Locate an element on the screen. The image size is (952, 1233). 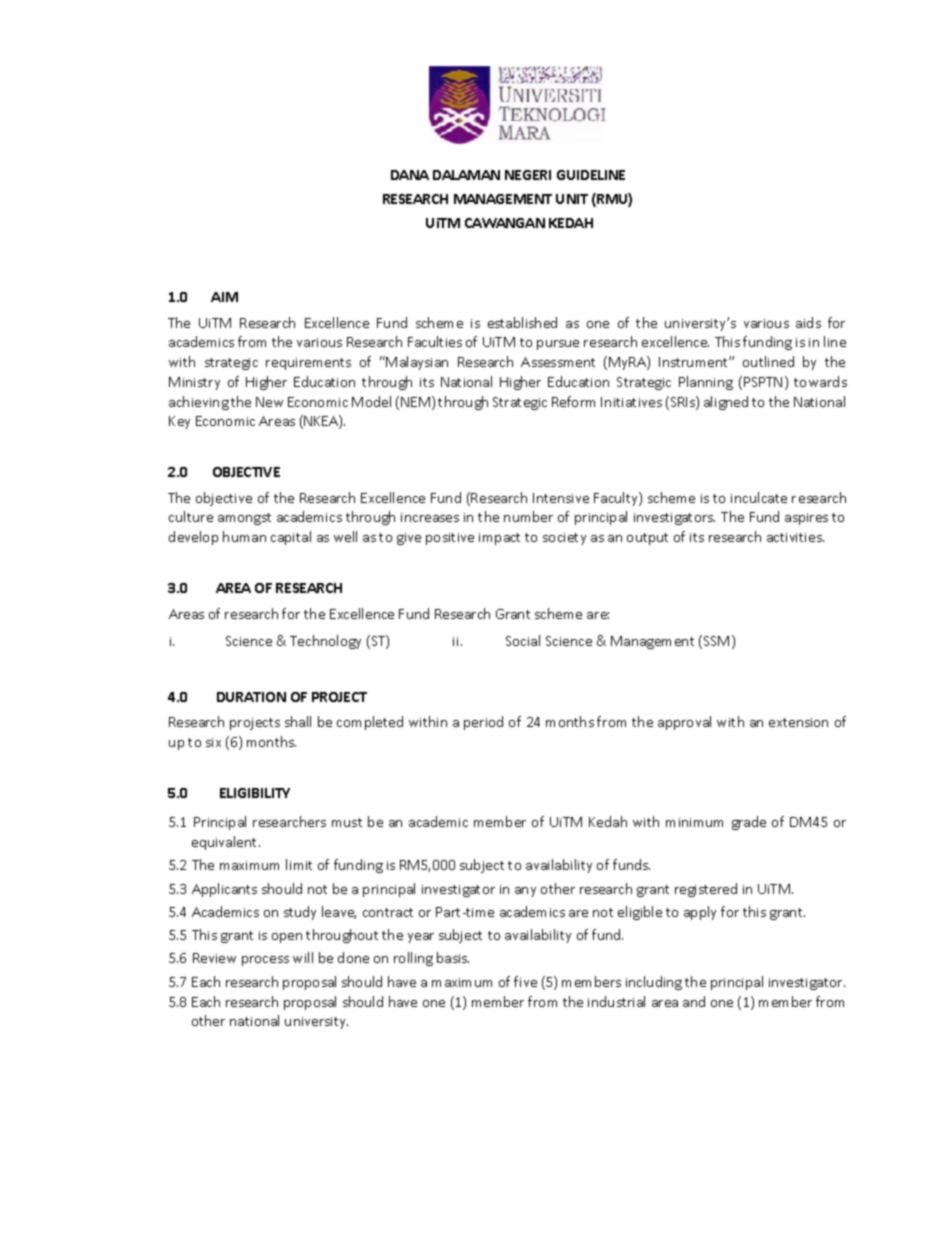
activities is located at coordinates (795, 537).
